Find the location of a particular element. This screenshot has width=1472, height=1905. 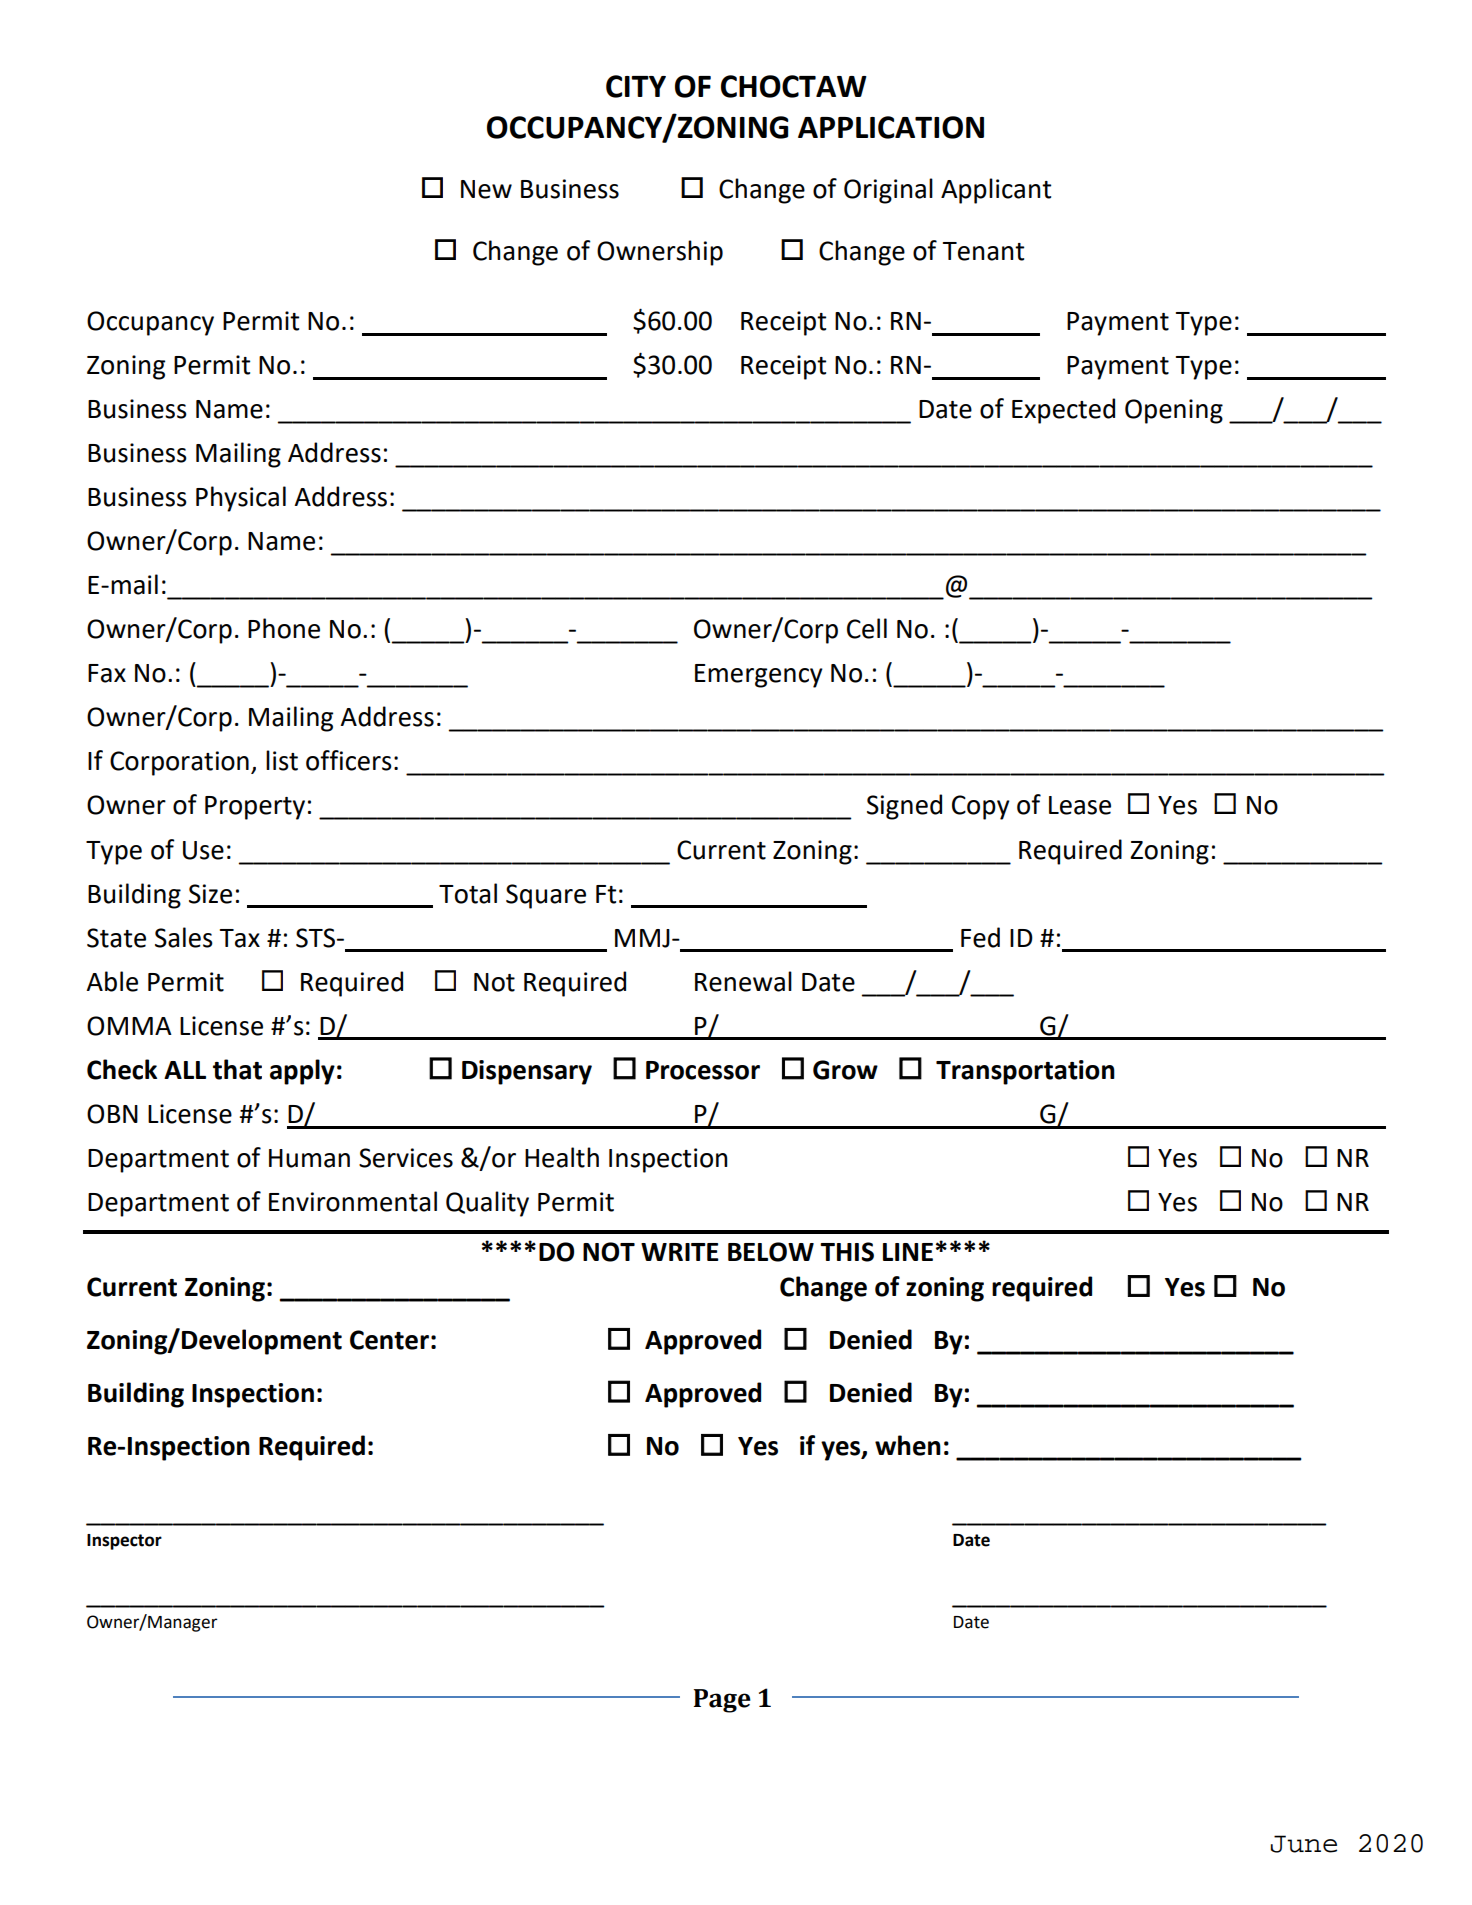

Inspector is located at coordinates (124, 1542).
